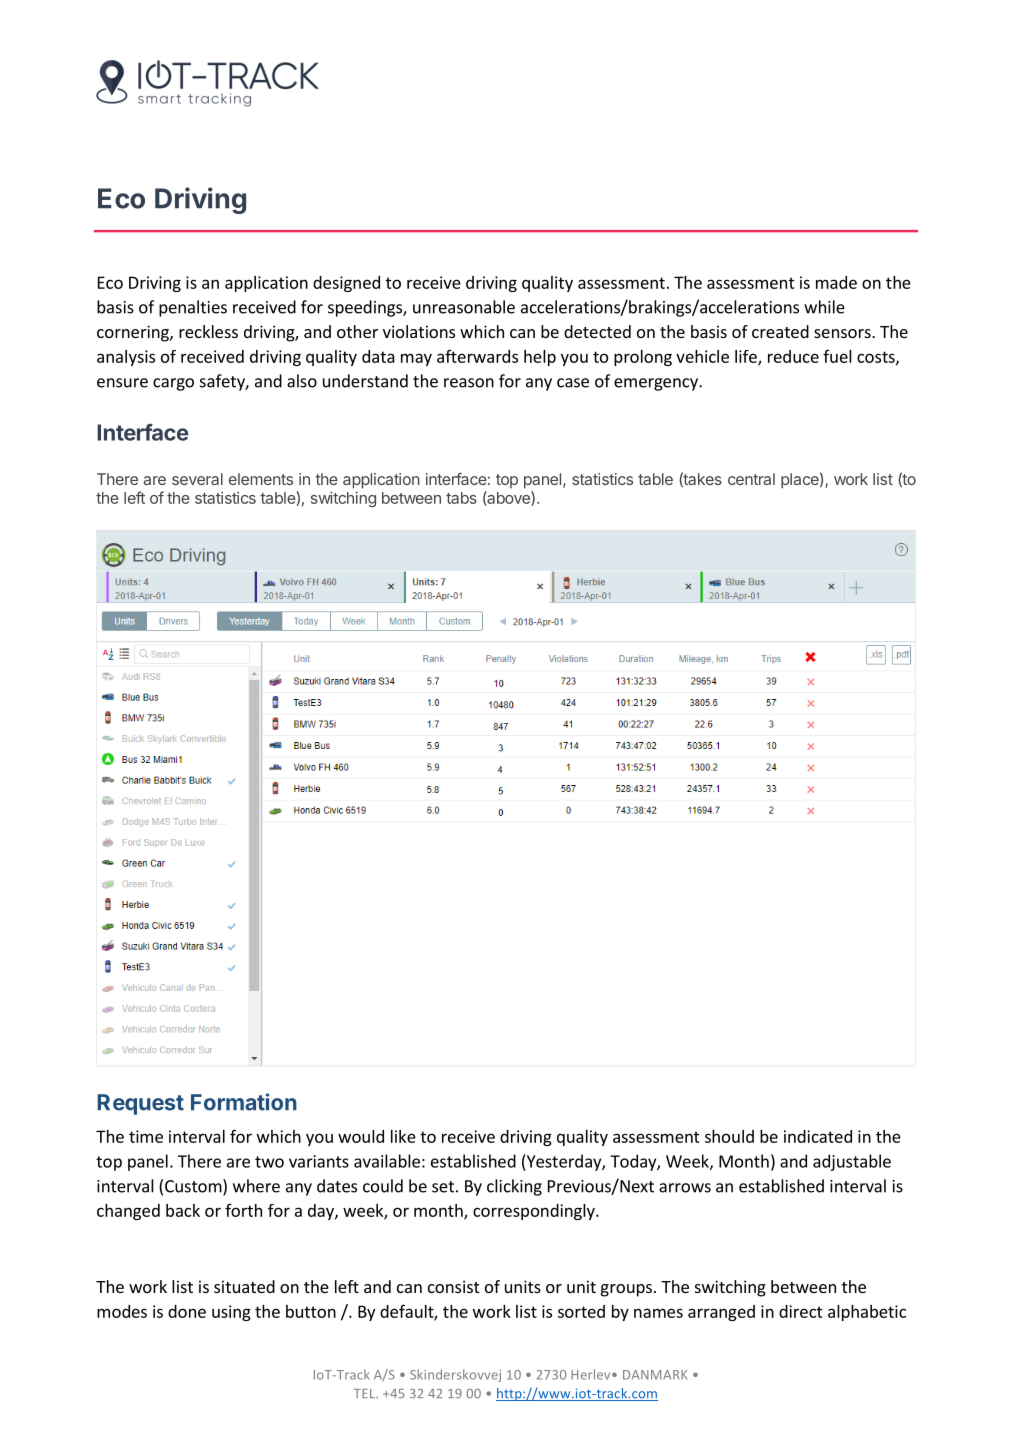  Describe the element at coordinates (461, 498) in the screenshot. I see `tabs` at that location.
